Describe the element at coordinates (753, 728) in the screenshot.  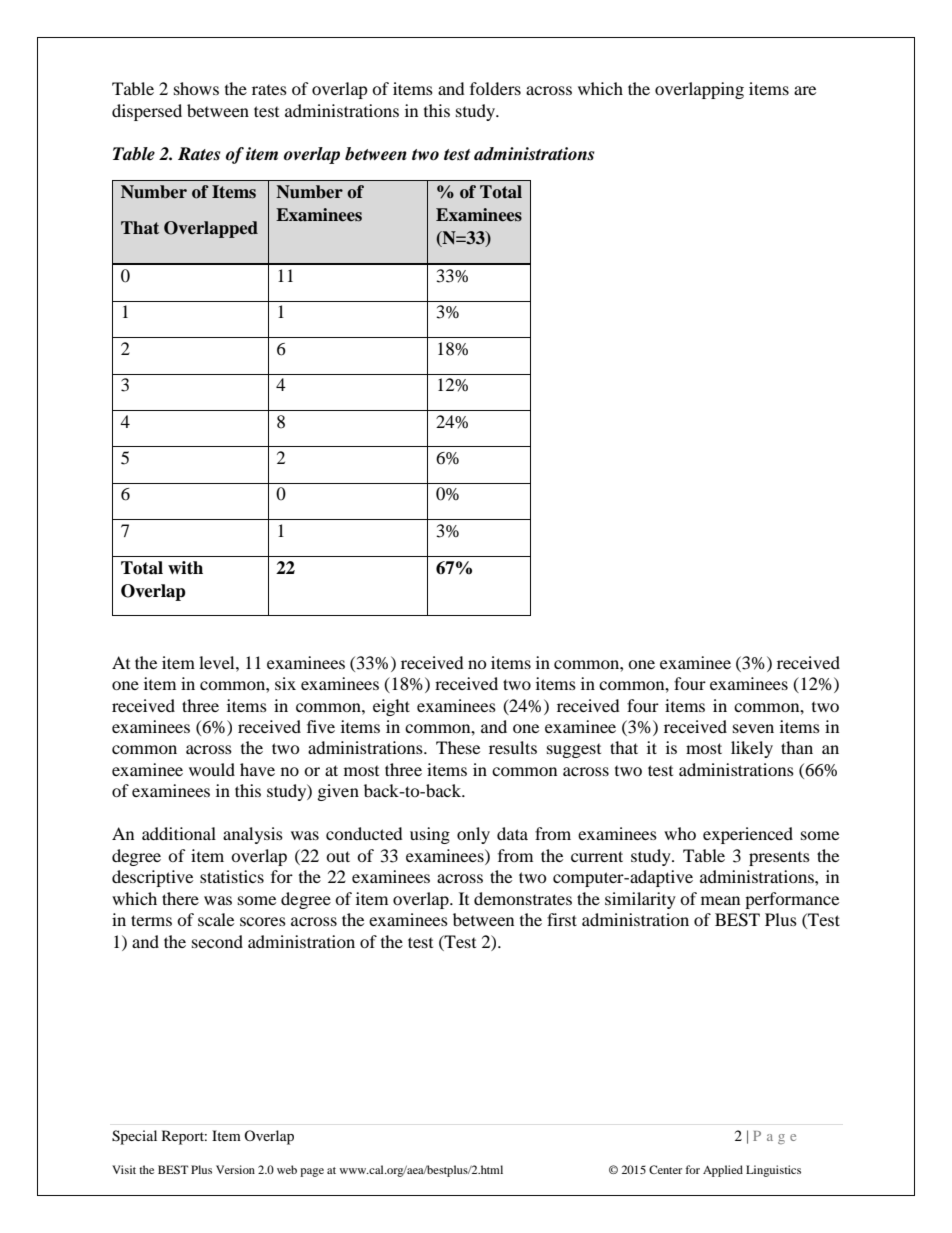
I see `seven` at that location.
